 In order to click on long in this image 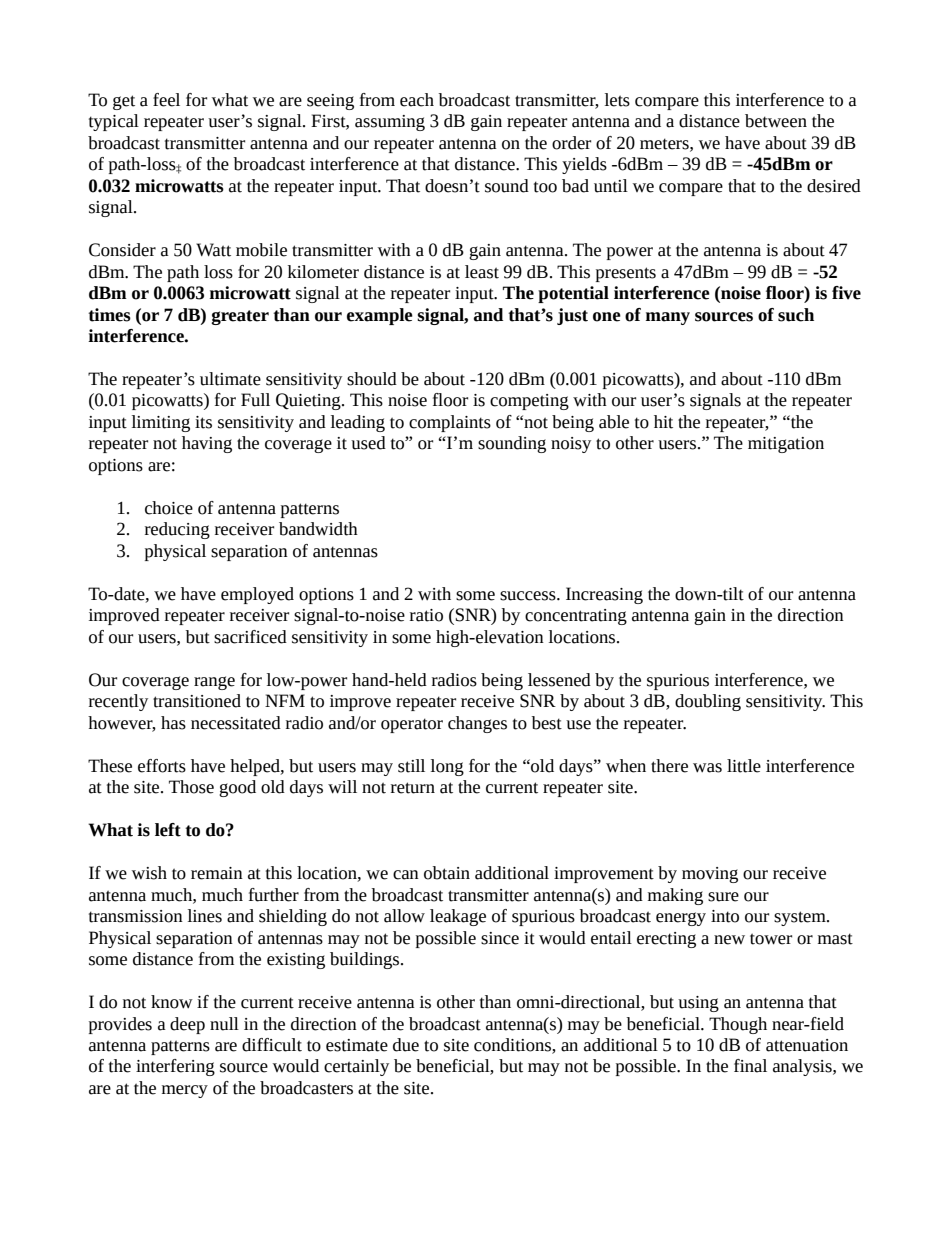, I will do `click(447, 767)`.
